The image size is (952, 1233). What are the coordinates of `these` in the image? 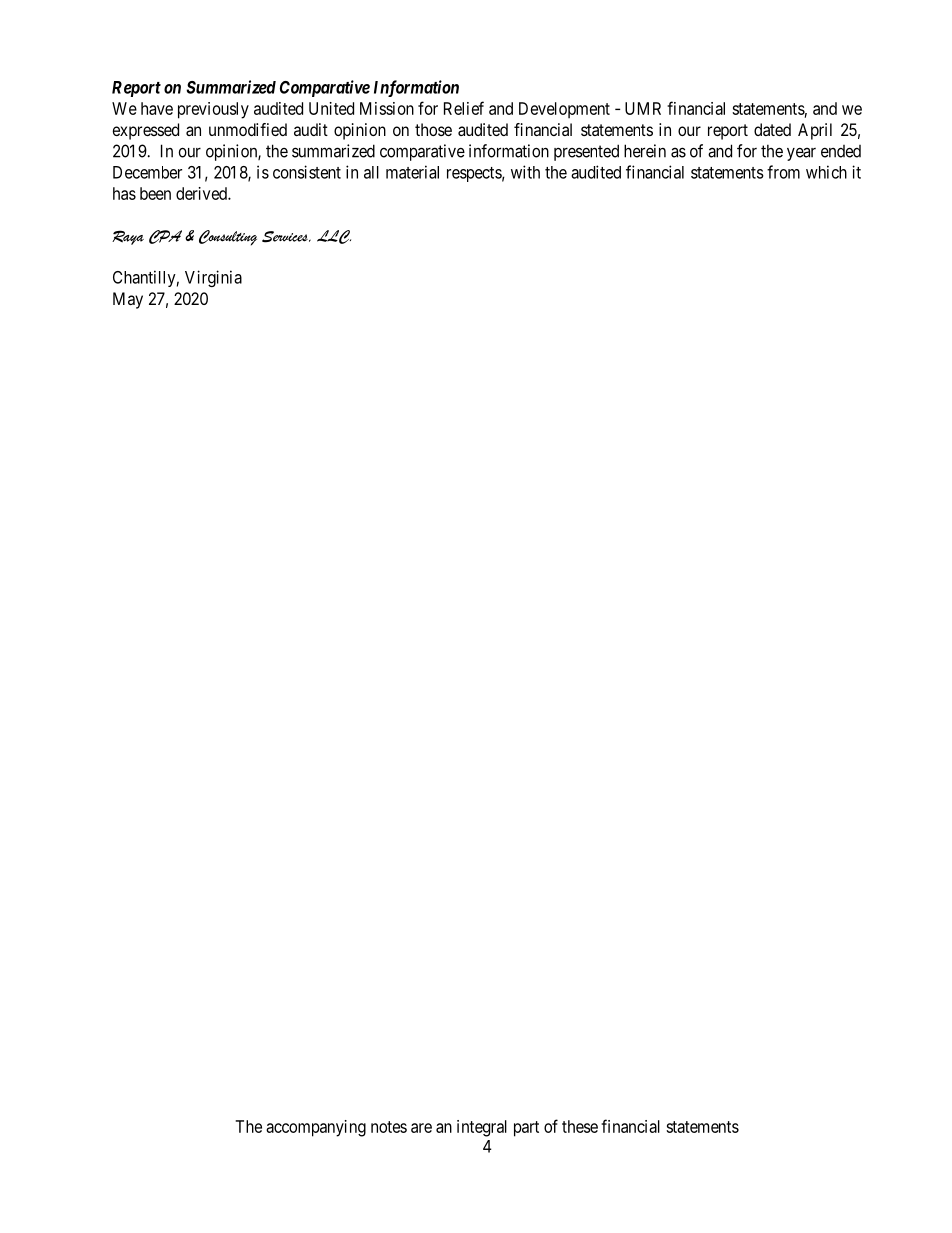 It's located at (580, 1126).
